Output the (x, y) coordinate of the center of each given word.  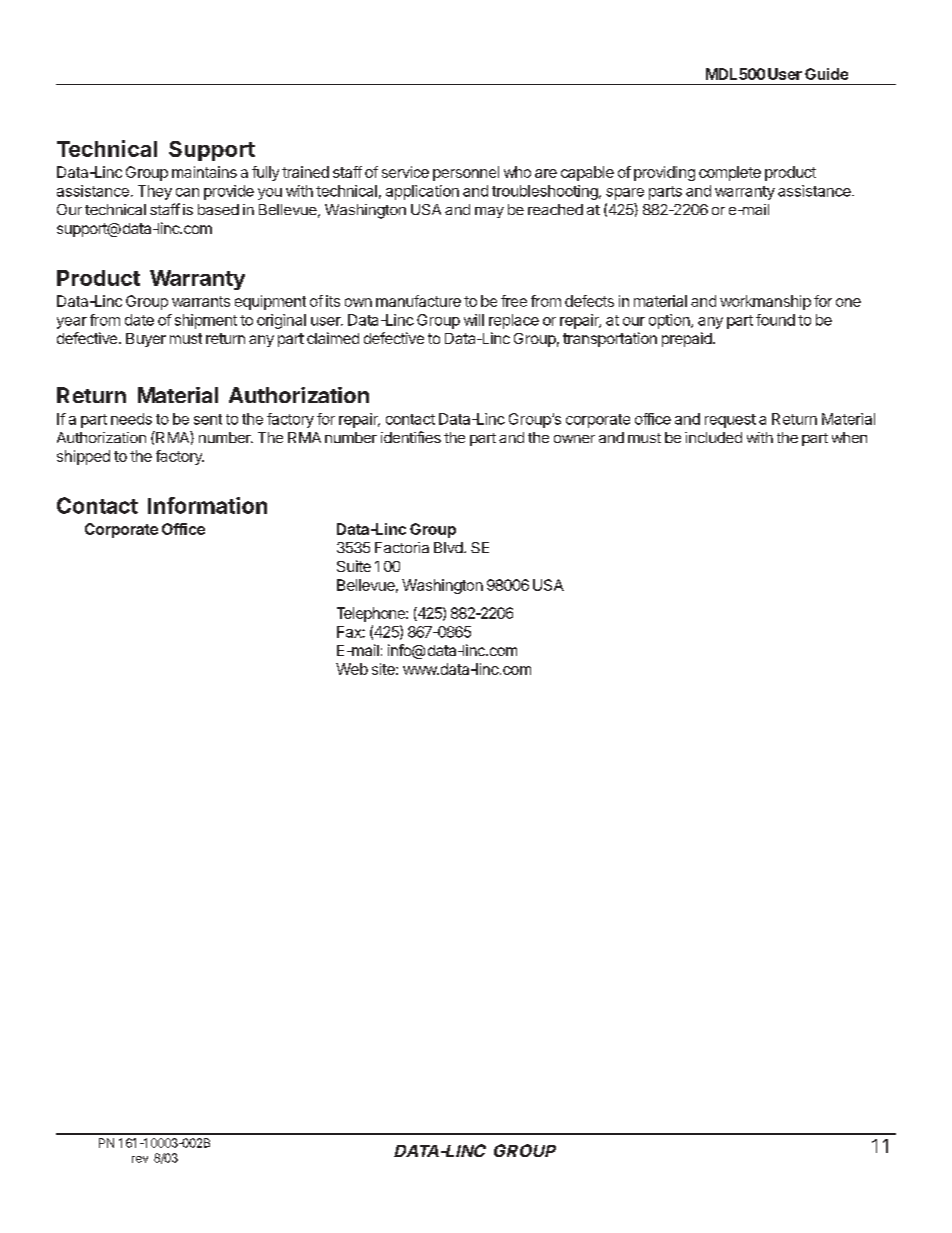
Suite (354, 566)
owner (574, 439)
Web (352, 669)
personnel (466, 173)
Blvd (449, 547)
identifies (411, 437)
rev (140, 1159)
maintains (204, 172)
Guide (826, 74)
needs (131, 419)
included (713, 437)
